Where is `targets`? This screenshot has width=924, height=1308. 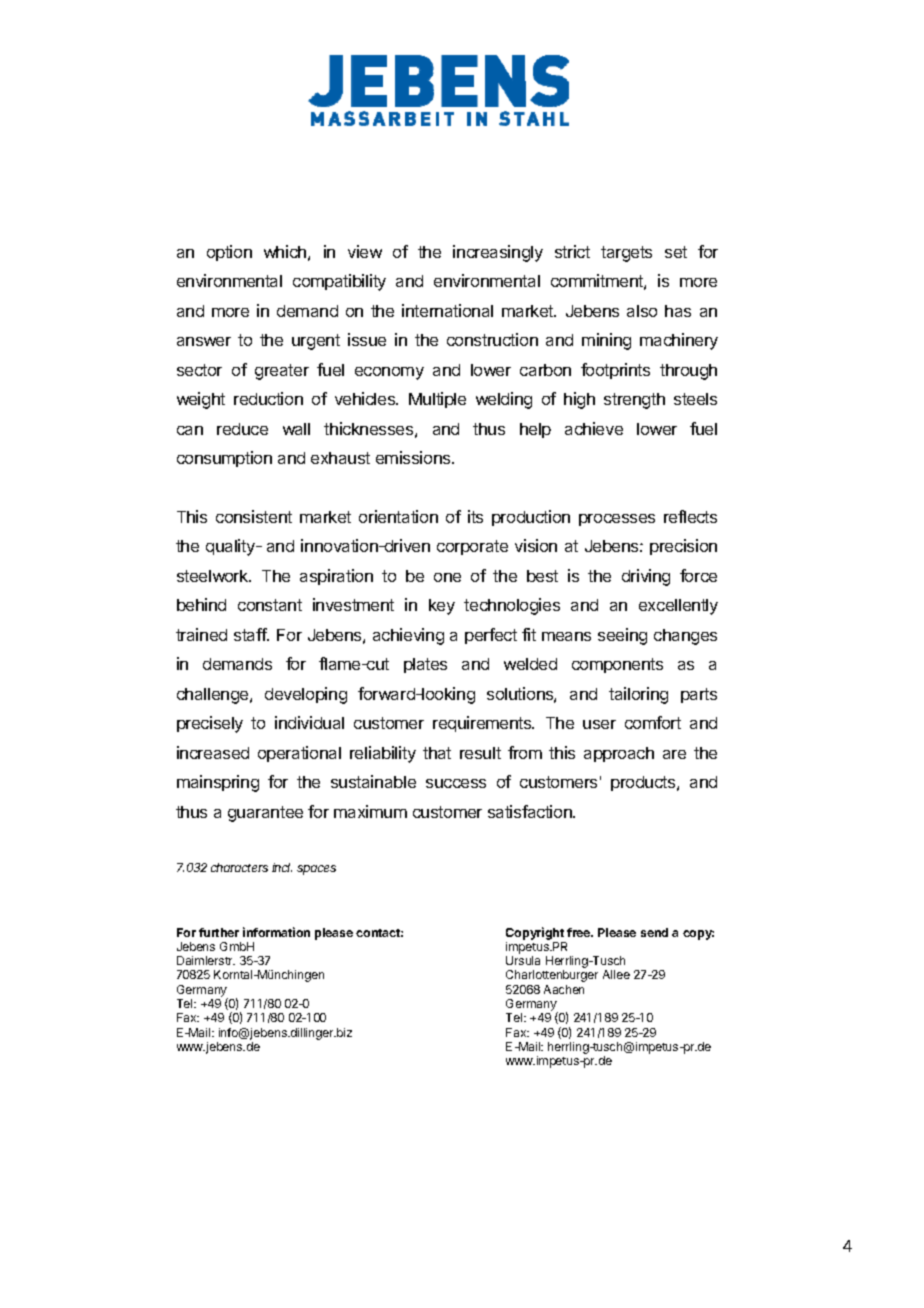 targets is located at coordinates (626, 254).
